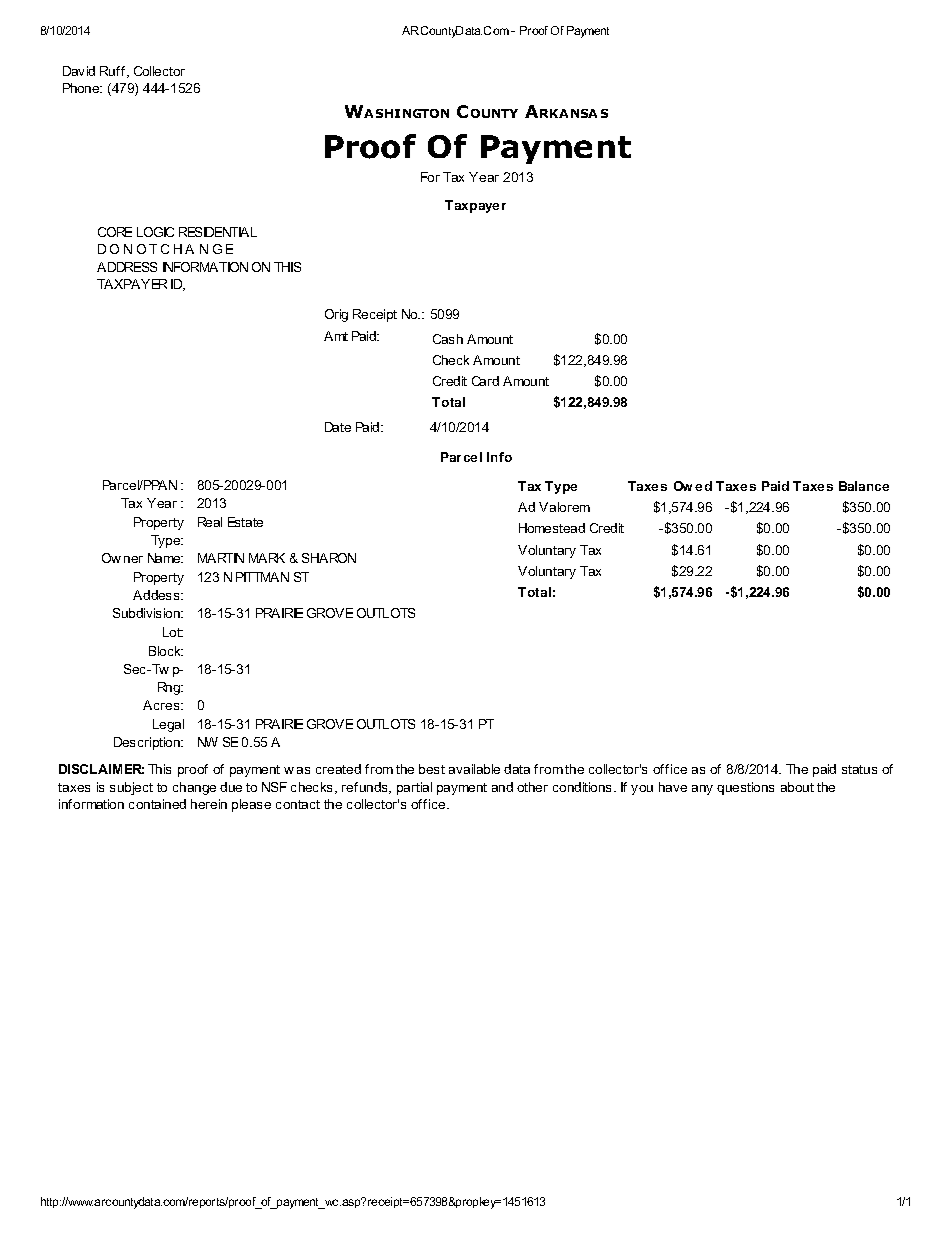  Describe the element at coordinates (864, 486) in the page. I see `Balance` at that location.
